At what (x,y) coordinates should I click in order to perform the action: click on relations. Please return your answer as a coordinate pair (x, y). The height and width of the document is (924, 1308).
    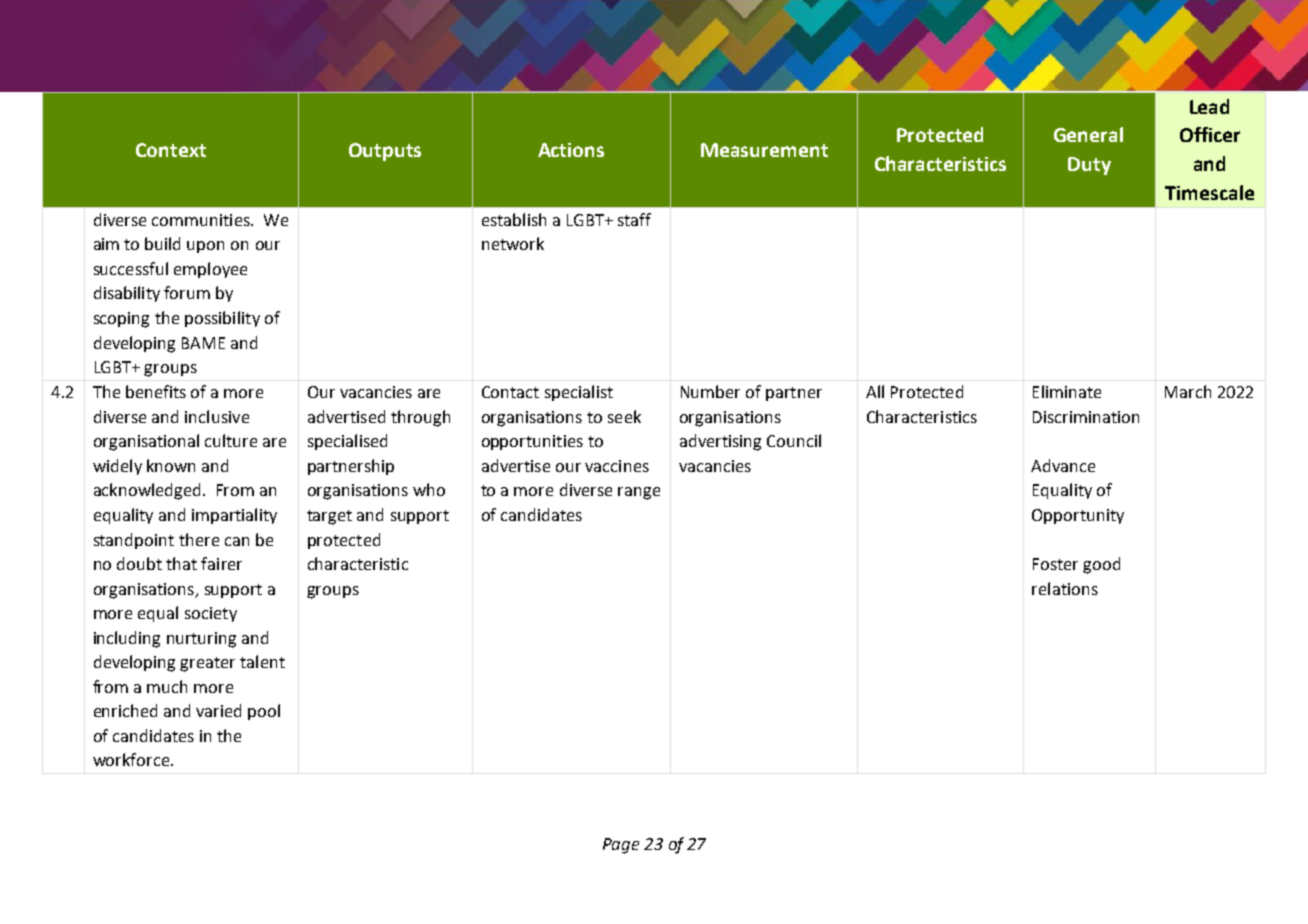
    Looking at the image, I should click on (1065, 588).
